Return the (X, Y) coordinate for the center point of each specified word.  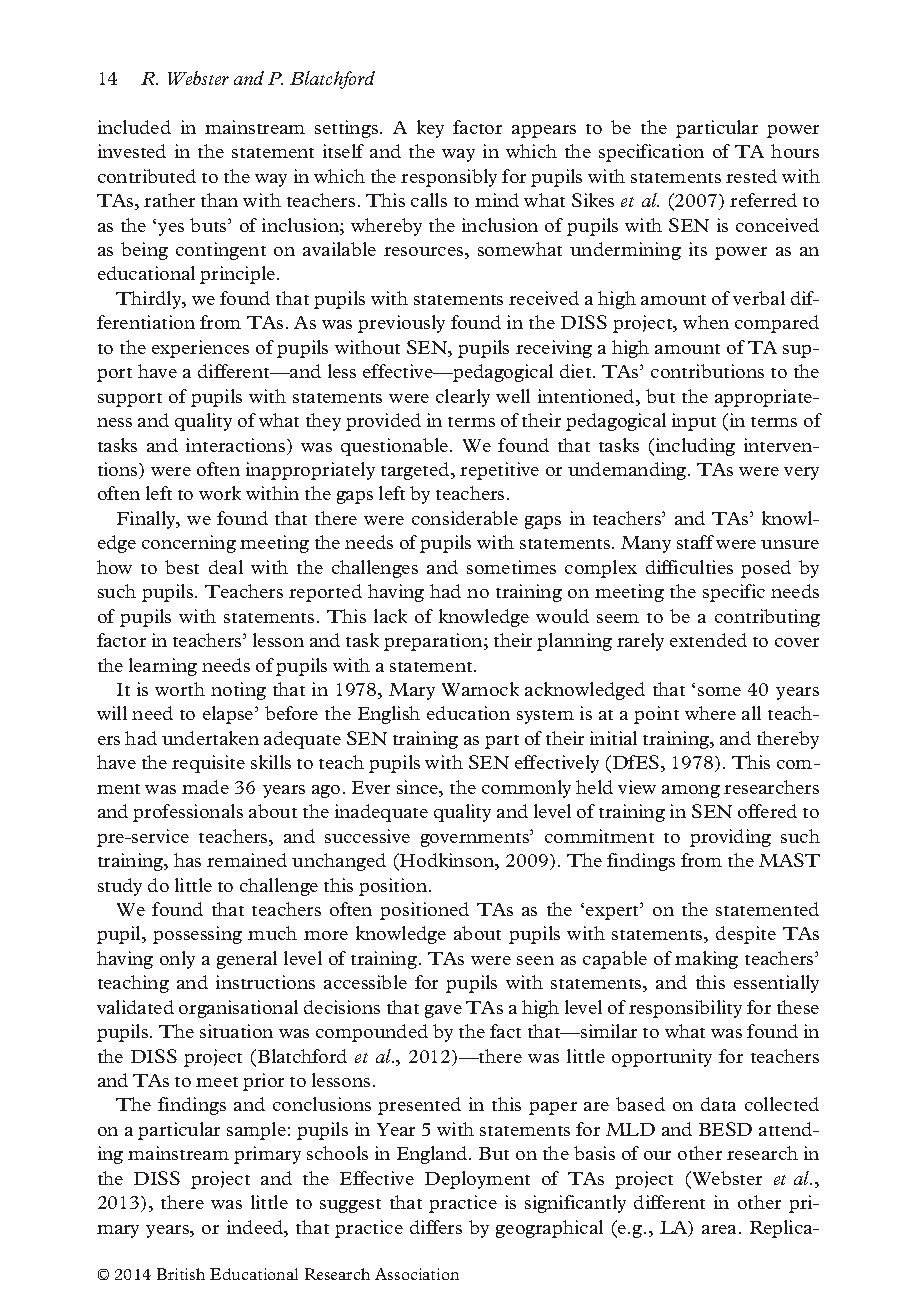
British (181, 1274)
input (694, 422)
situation (236, 1031)
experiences (200, 349)
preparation (434, 642)
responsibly (449, 178)
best (182, 567)
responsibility (685, 1009)
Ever (371, 787)
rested (751, 176)
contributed (147, 176)
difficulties (689, 567)
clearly (463, 398)
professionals (188, 813)
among (691, 791)
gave (443, 1011)
